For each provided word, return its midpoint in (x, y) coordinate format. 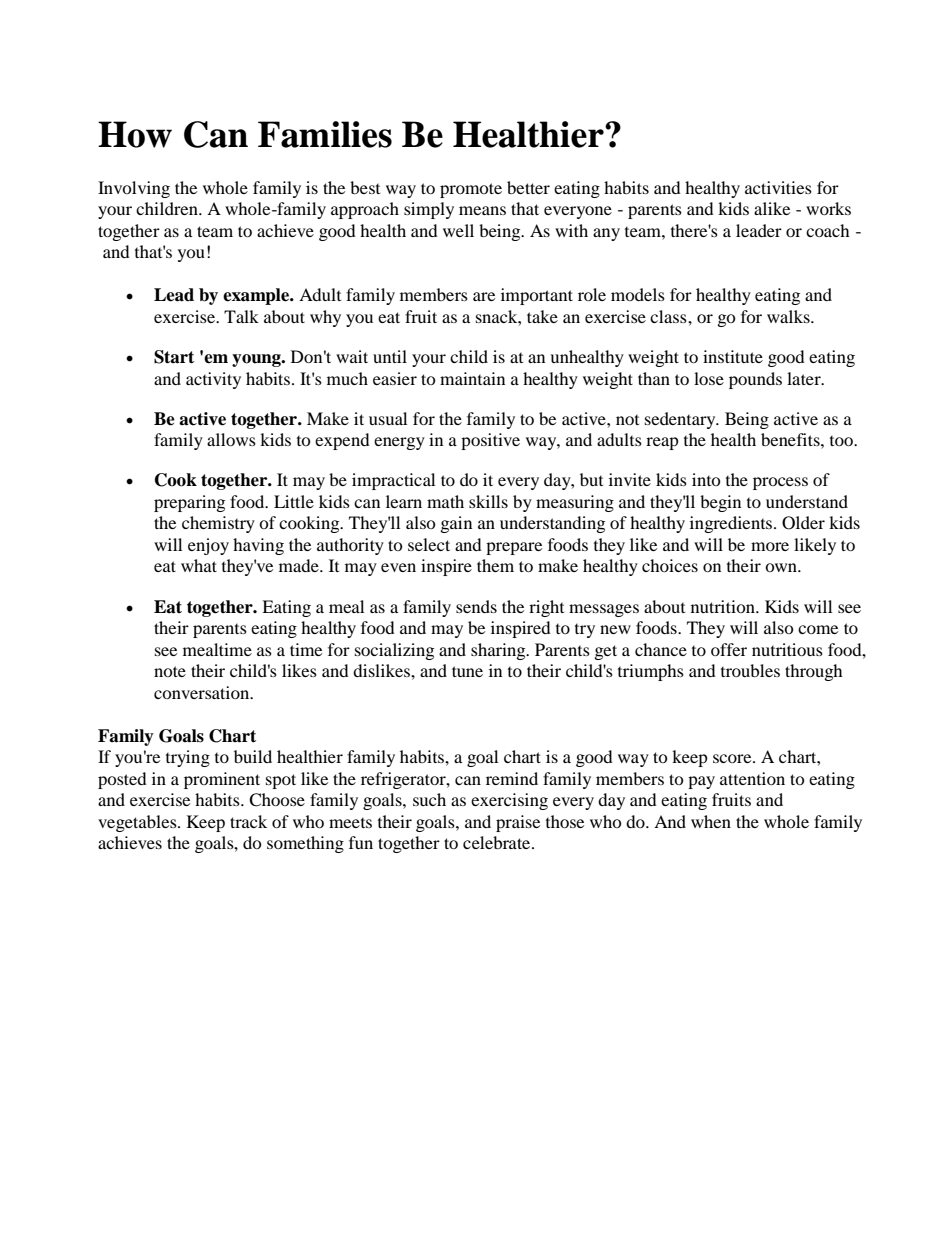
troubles (750, 670)
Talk (241, 316)
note (170, 671)
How (135, 134)
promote (471, 190)
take (542, 316)
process (780, 483)
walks (789, 316)
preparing (189, 503)
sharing (499, 651)
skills (488, 501)
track (248, 821)
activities (778, 187)
